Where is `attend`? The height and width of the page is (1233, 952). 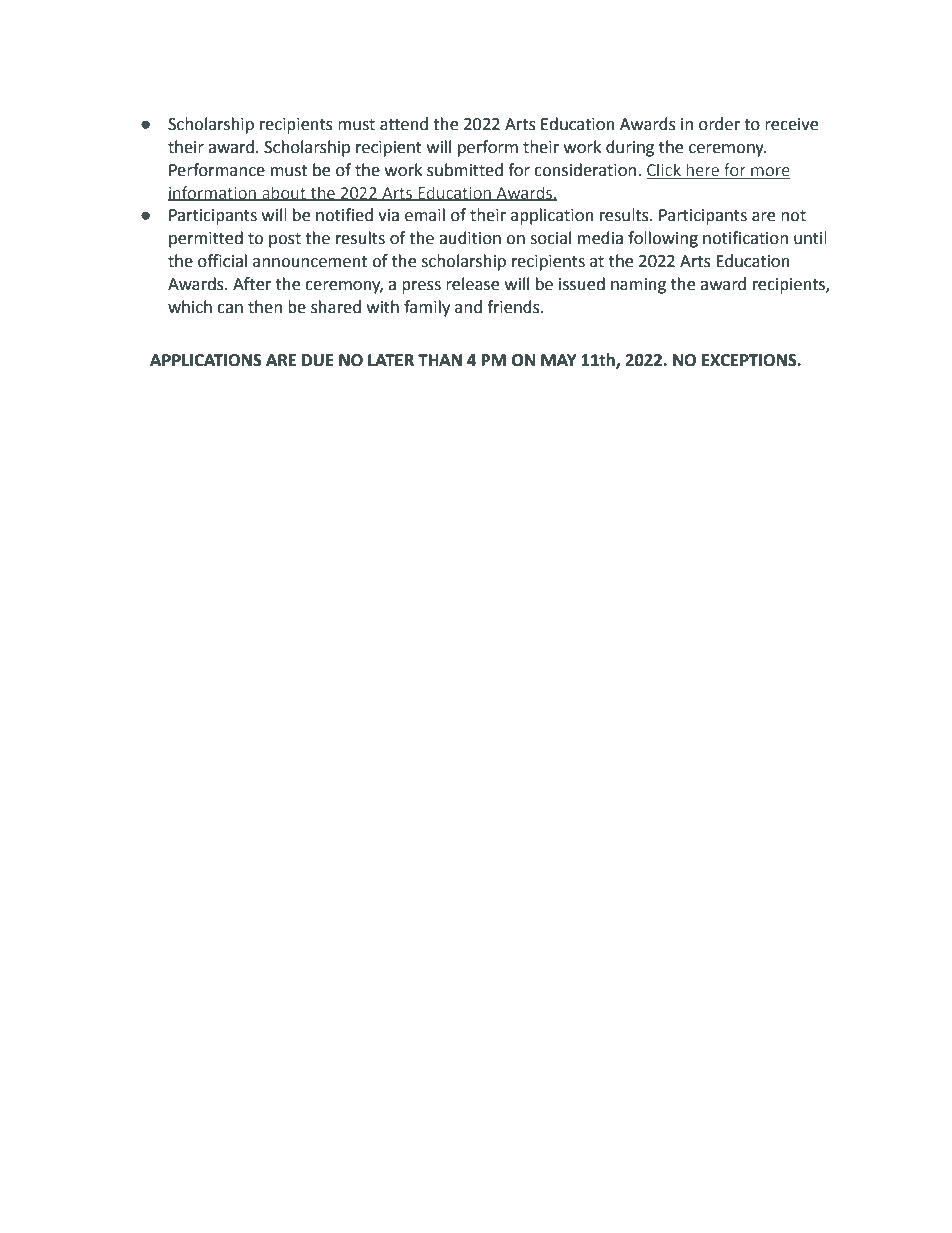
attend is located at coordinates (404, 124).
